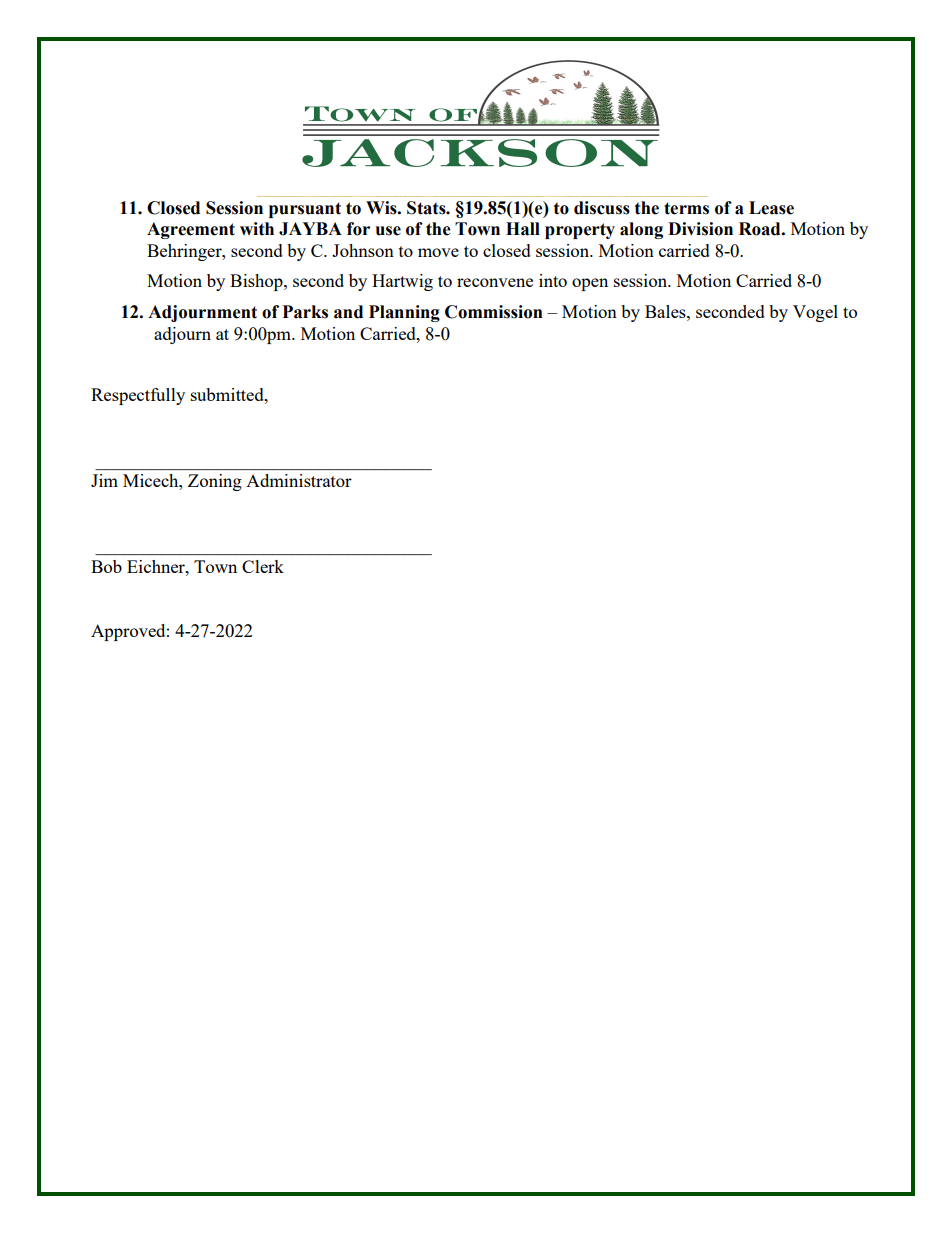 Image resolution: width=952 pixels, height=1233 pixels. I want to click on Bob, so click(106, 566).
